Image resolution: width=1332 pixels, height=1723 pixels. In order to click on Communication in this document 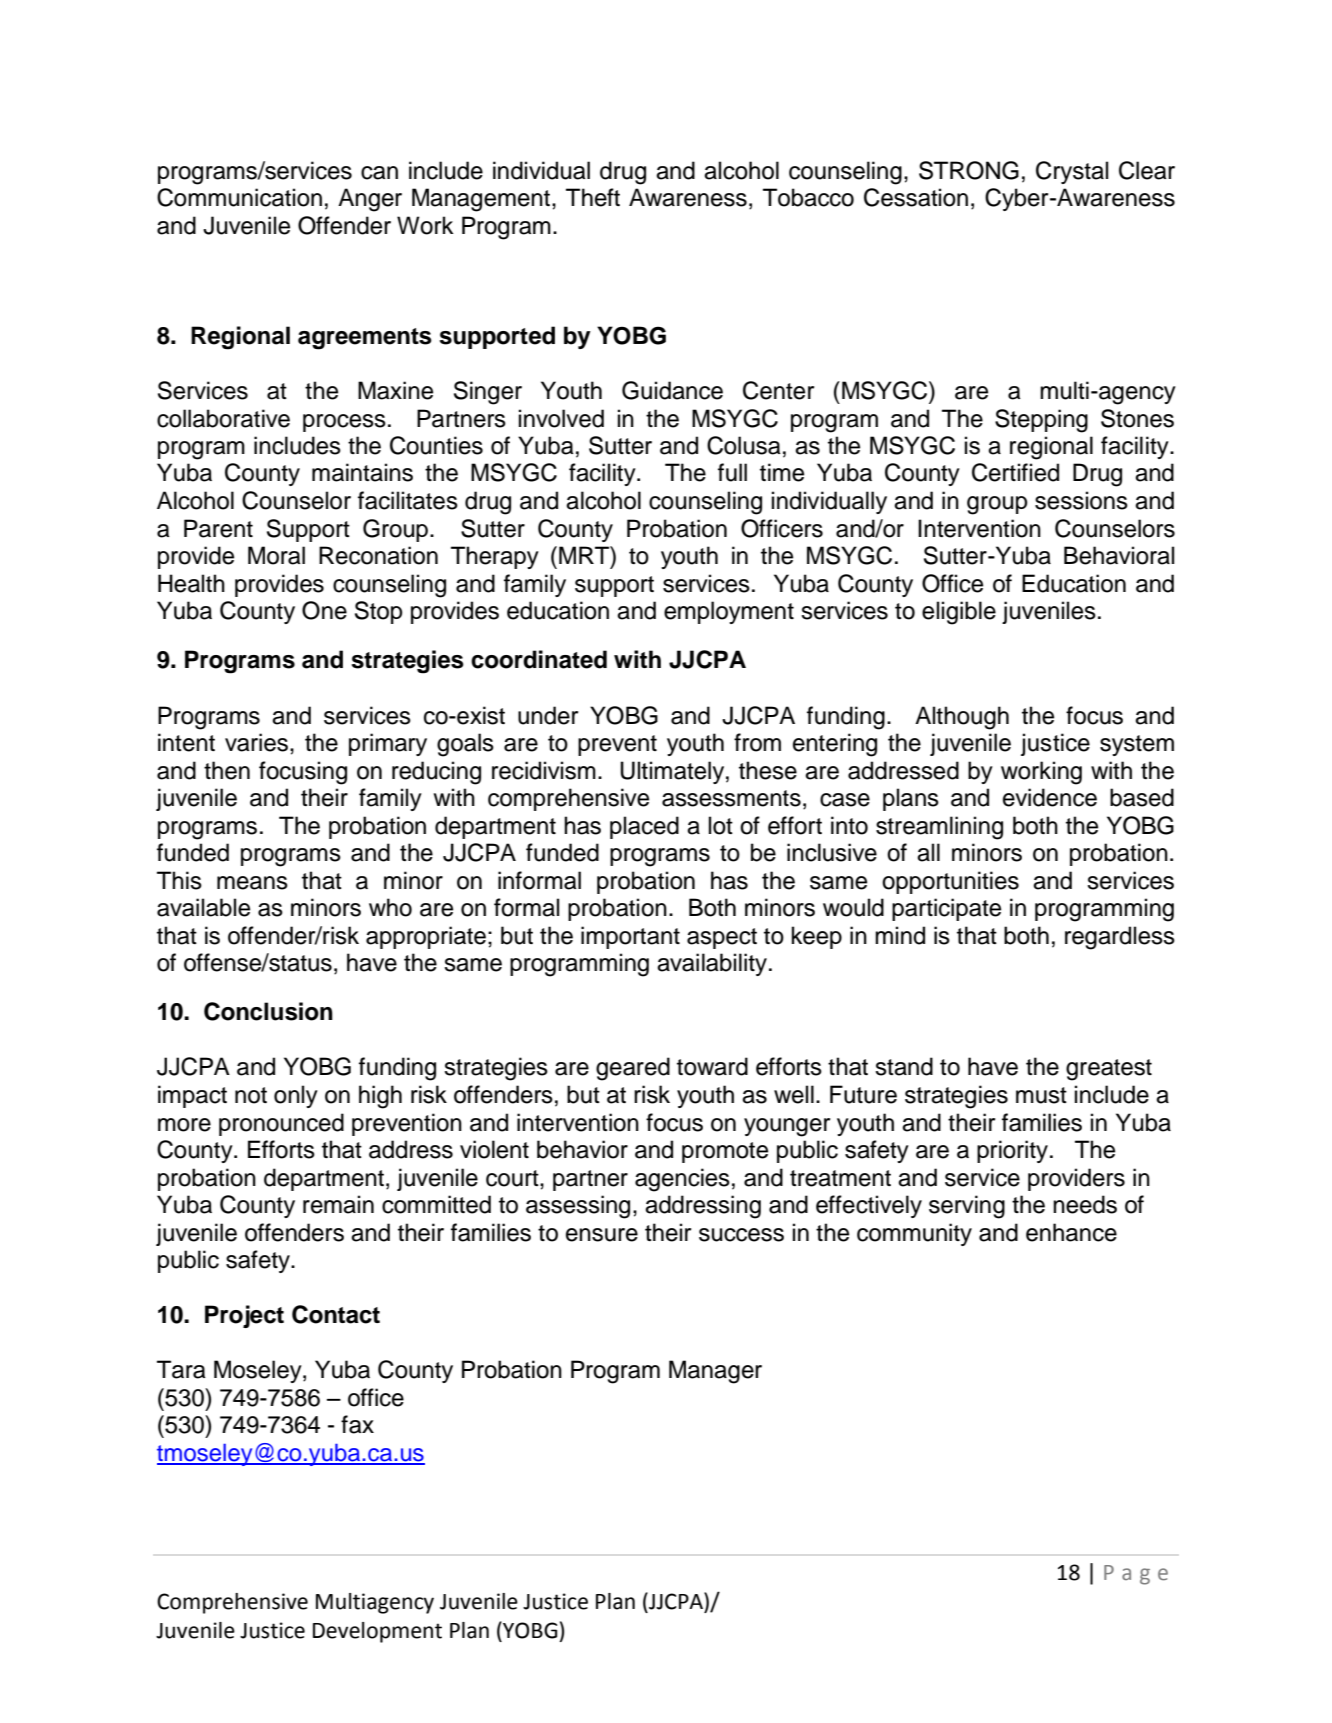, I will do `click(239, 197)`.
